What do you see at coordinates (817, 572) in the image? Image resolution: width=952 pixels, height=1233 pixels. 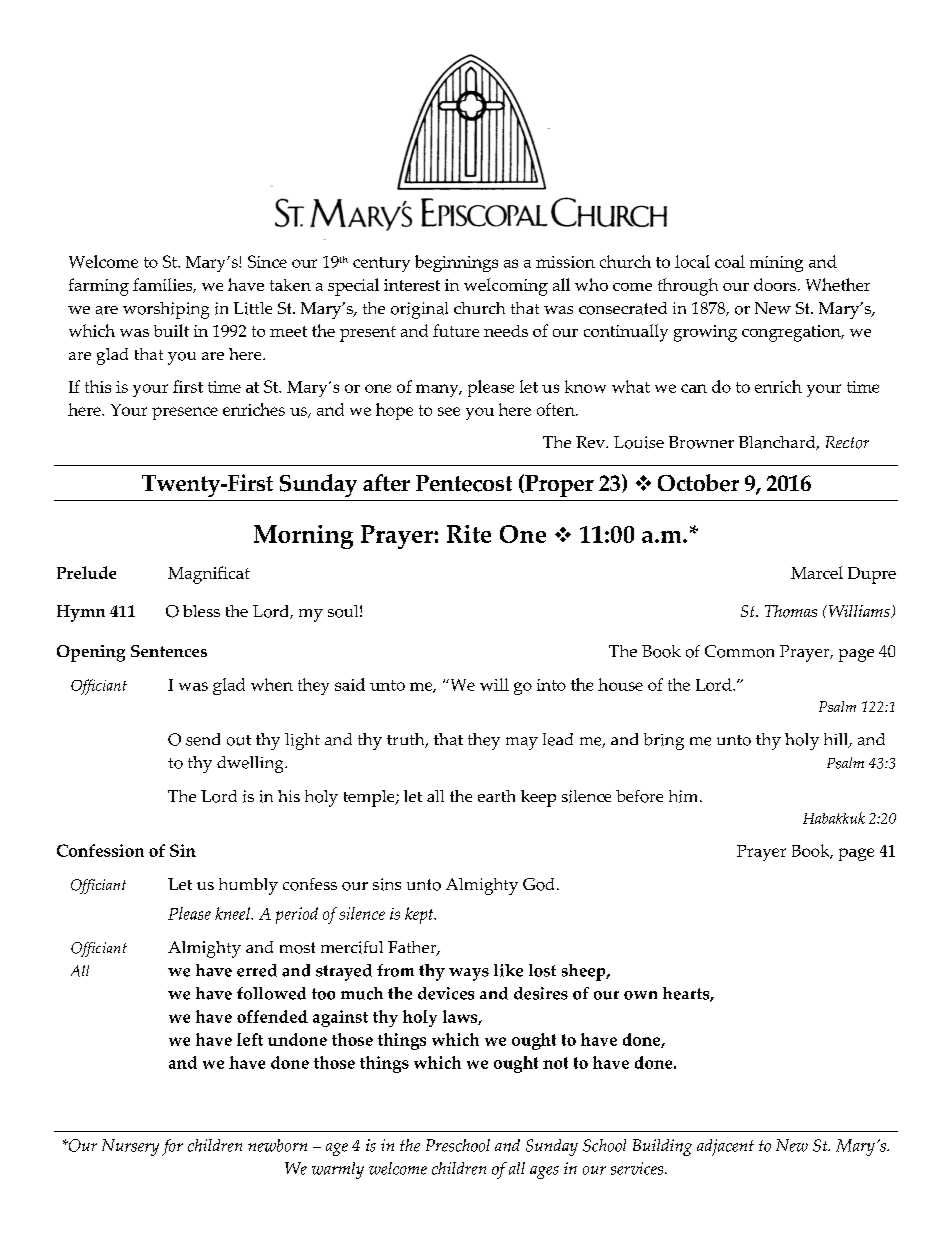 I see `Marcel` at bounding box center [817, 572].
